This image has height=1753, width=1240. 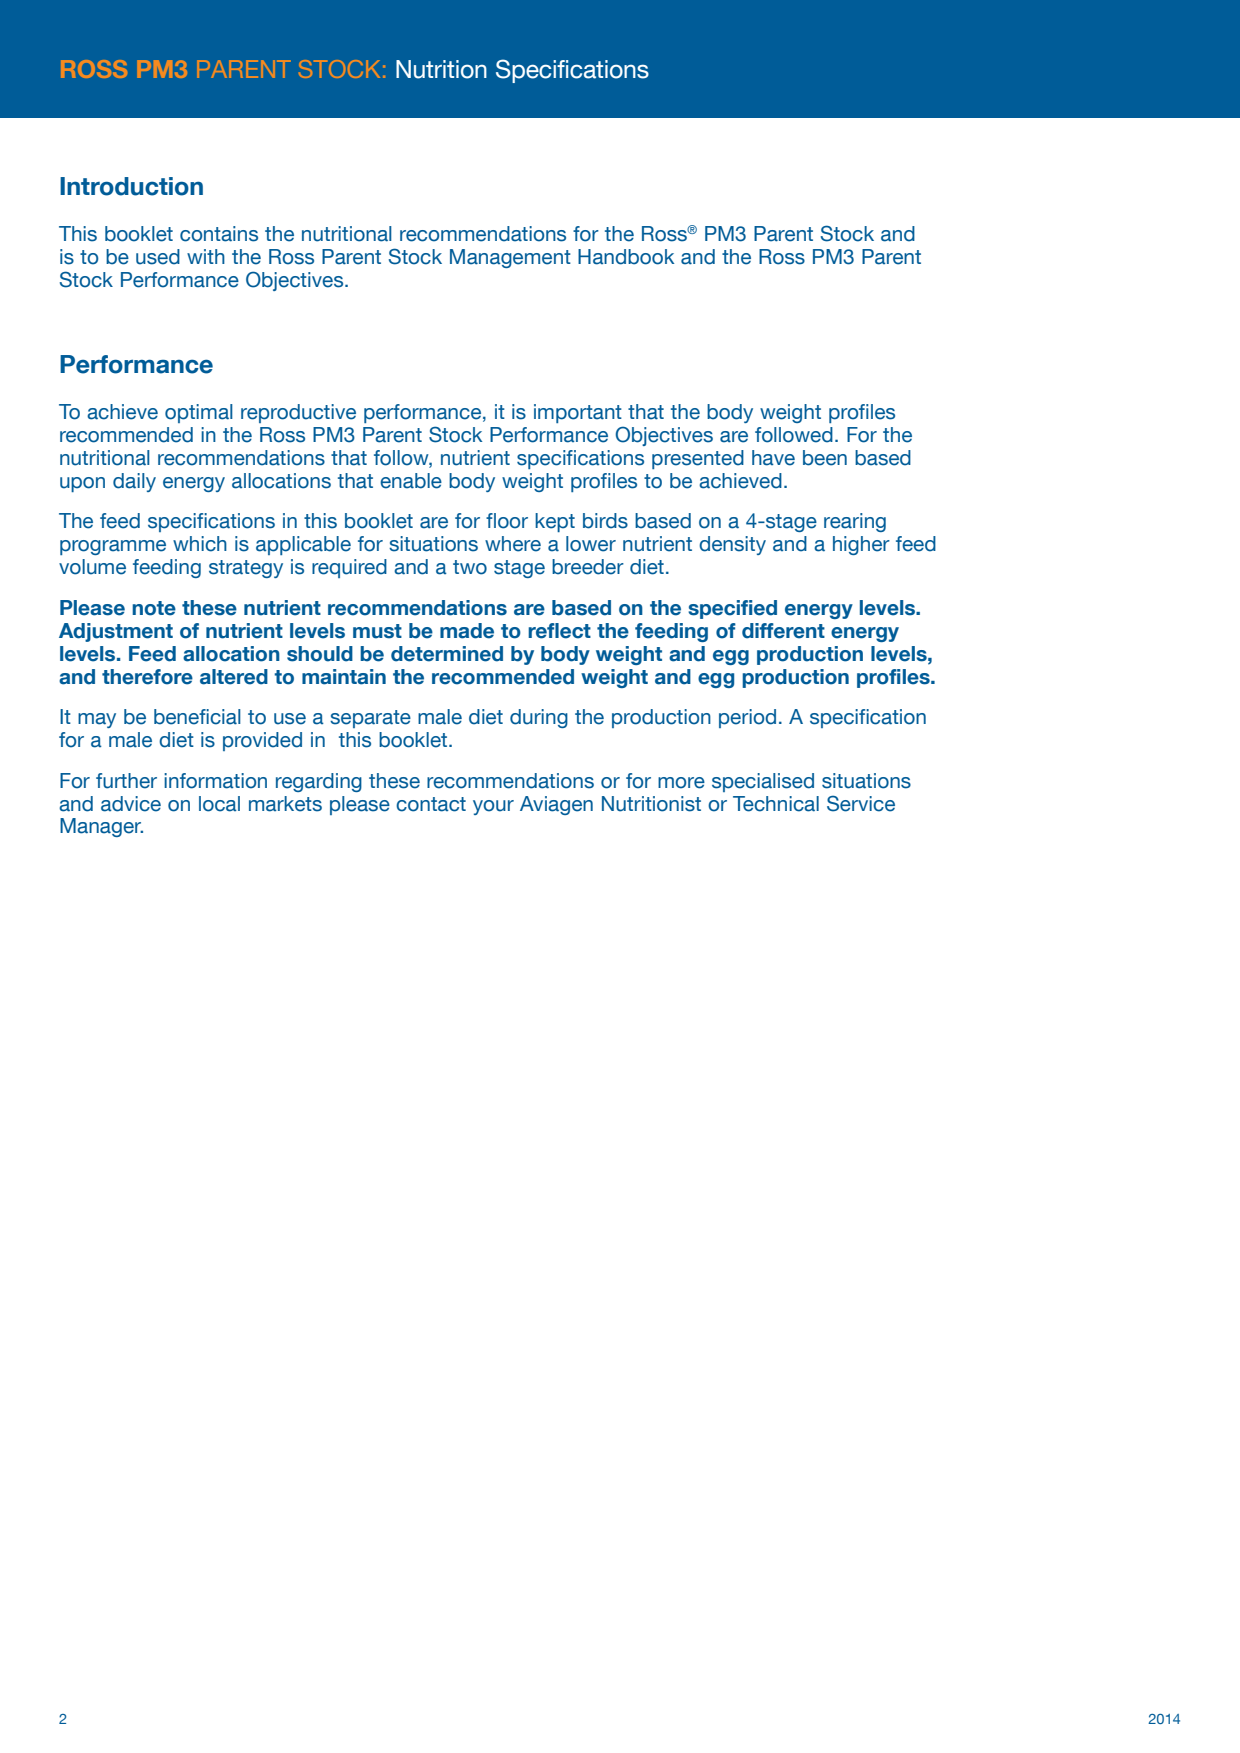 What do you see at coordinates (578, 413) in the image?
I see `important` at bounding box center [578, 413].
